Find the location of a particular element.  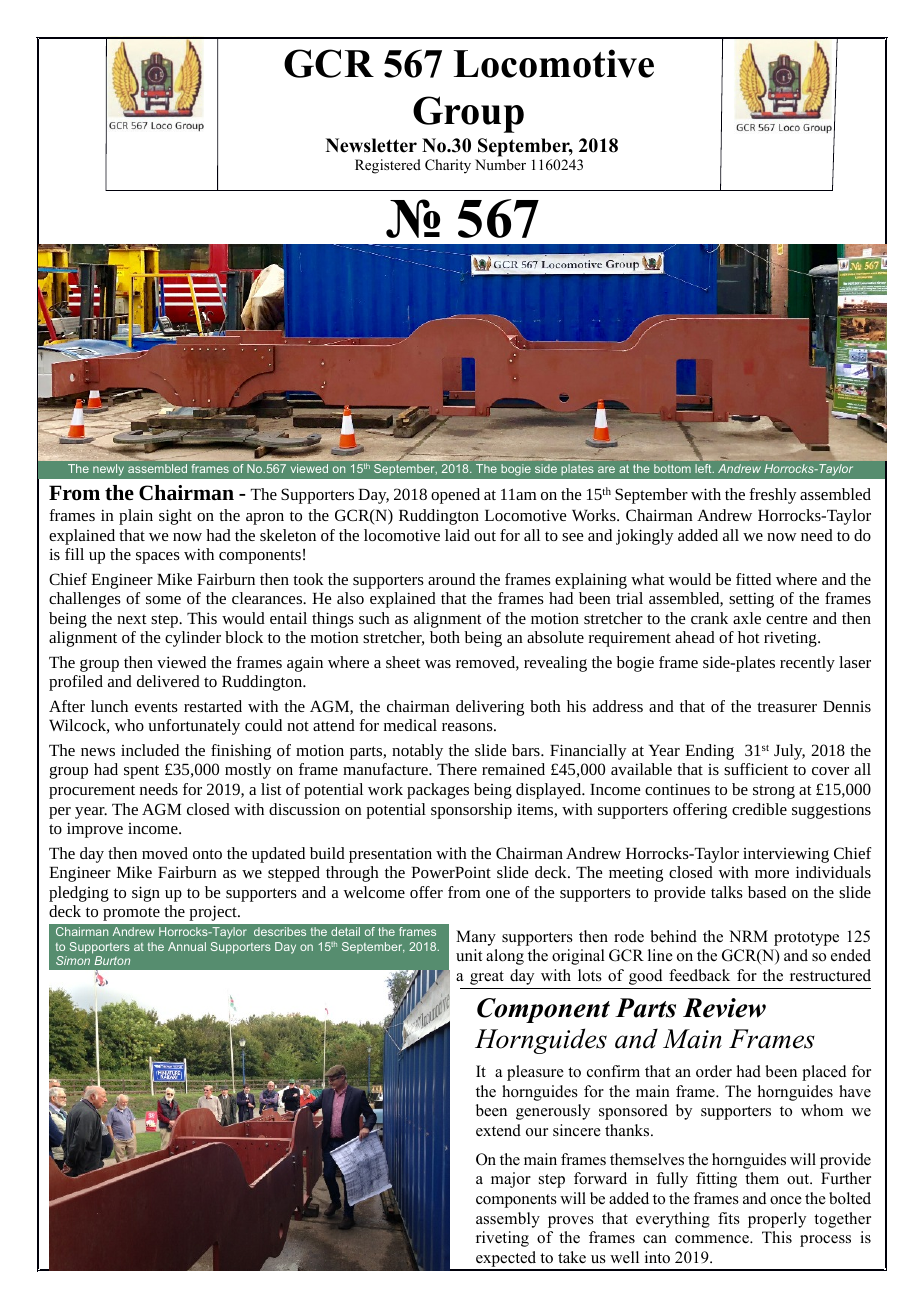

Charity is located at coordinates (448, 166).
